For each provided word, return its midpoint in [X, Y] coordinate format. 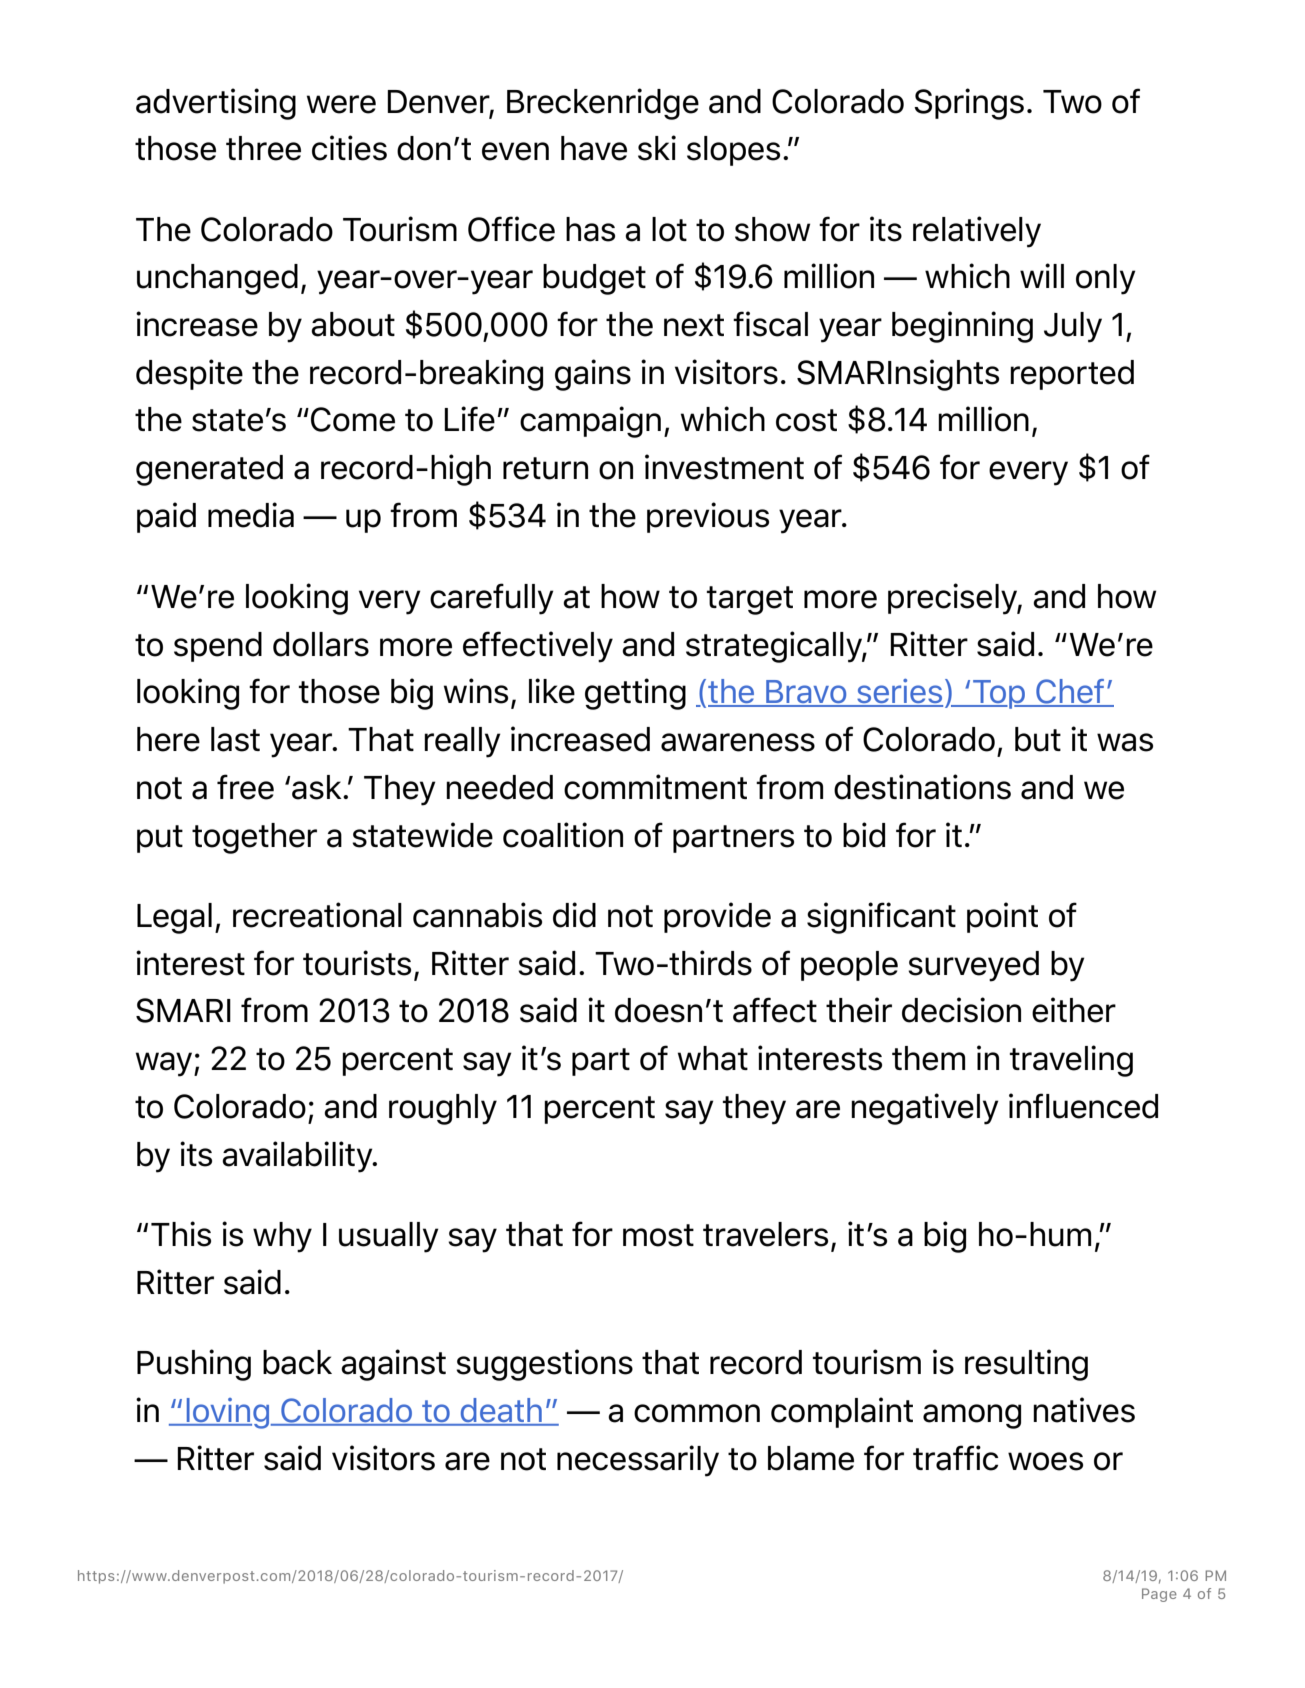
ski [657, 148]
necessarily [638, 1461]
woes [1045, 1461]
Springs [969, 104]
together [254, 838]
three [263, 148]
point [1002, 917]
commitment [655, 787]
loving [228, 1413]
